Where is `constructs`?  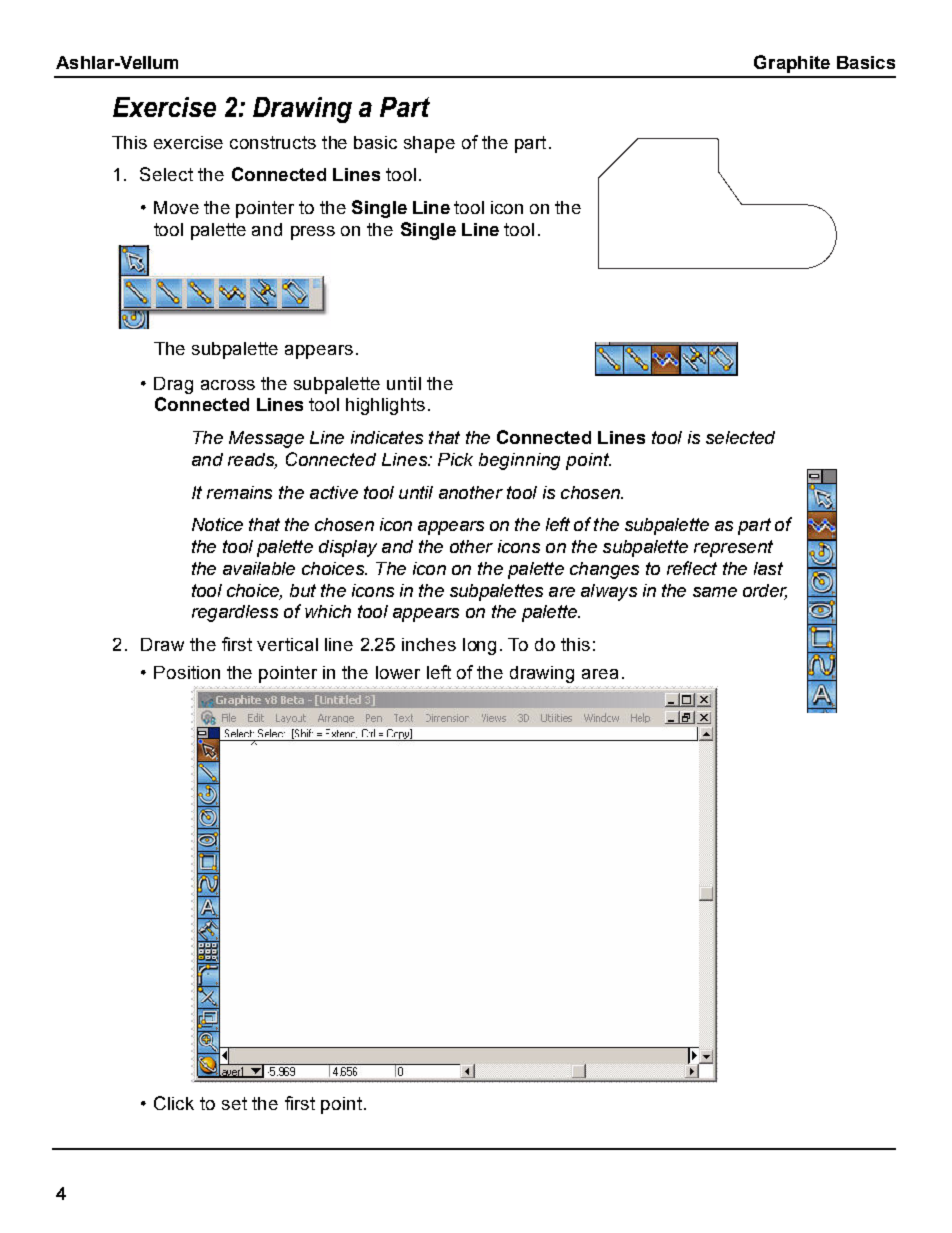 constructs is located at coordinates (273, 142).
